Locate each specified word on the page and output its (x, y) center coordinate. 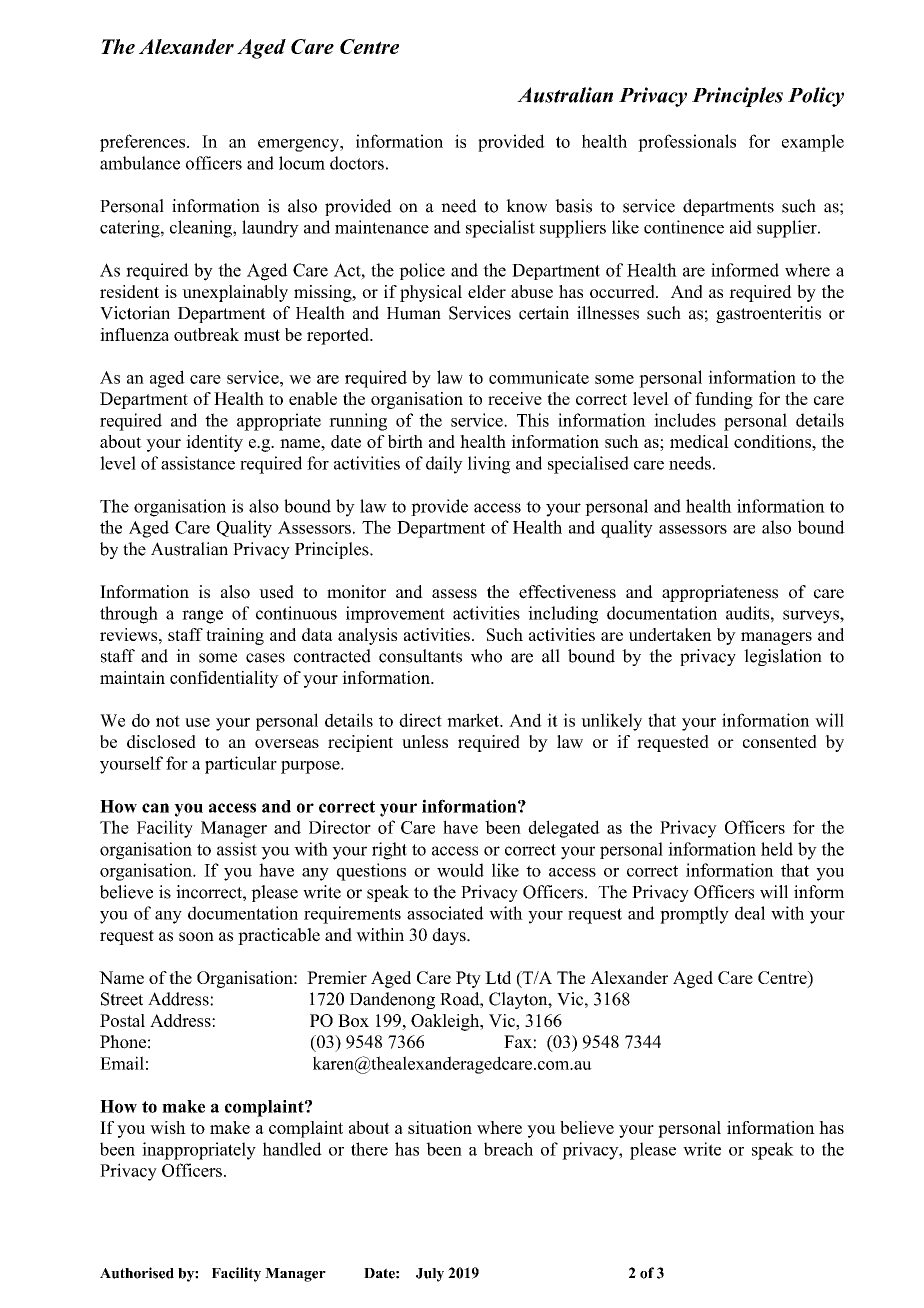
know (526, 206)
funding (724, 400)
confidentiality (224, 679)
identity (214, 443)
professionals (687, 143)
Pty (468, 979)
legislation (783, 657)
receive (515, 398)
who (486, 656)
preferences (144, 143)
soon (196, 937)
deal (750, 913)
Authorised (137, 1273)
